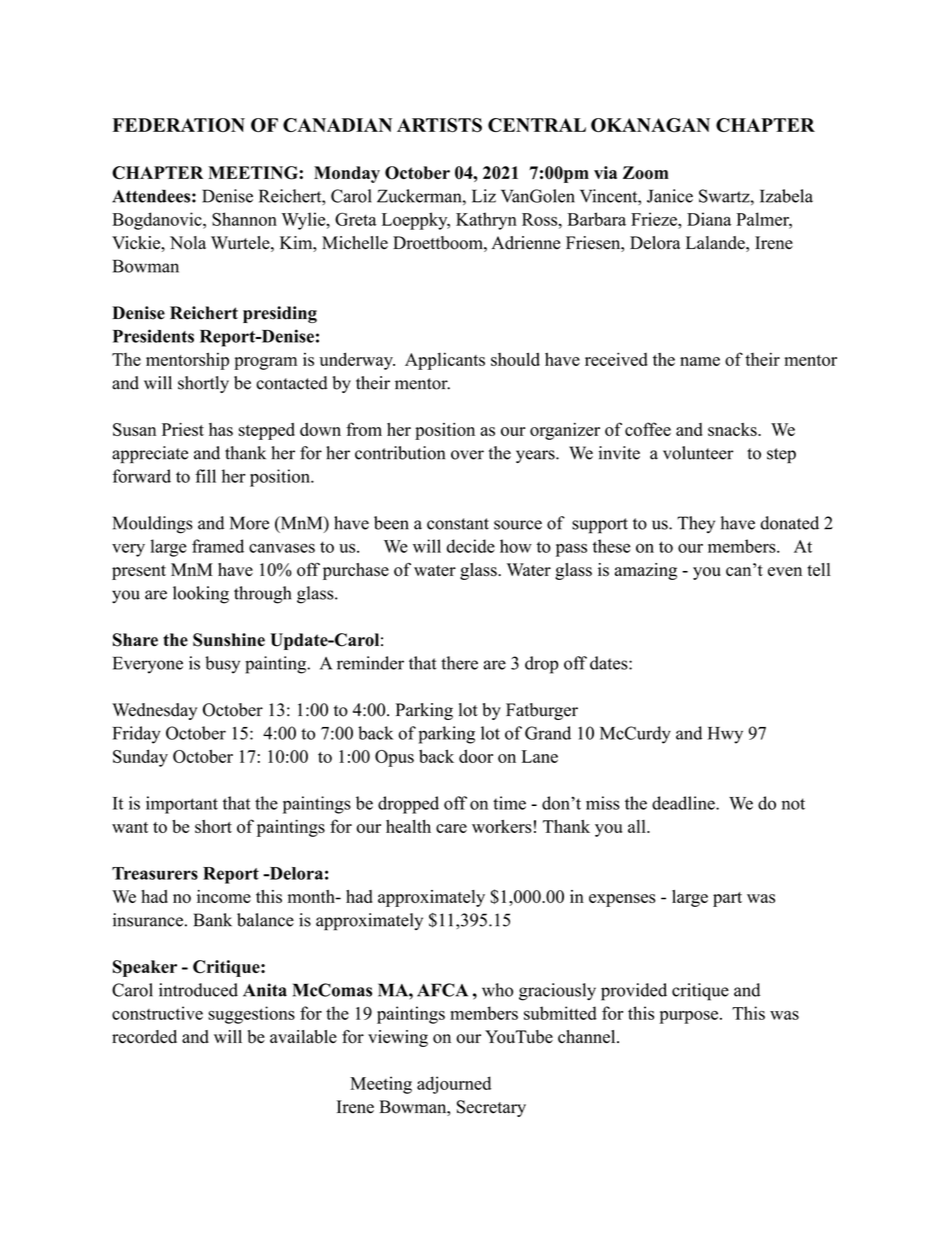 The width and height of the screenshot is (952, 1233). Describe the element at coordinates (670, 196) in the screenshot. I see `Janice` at that location.
